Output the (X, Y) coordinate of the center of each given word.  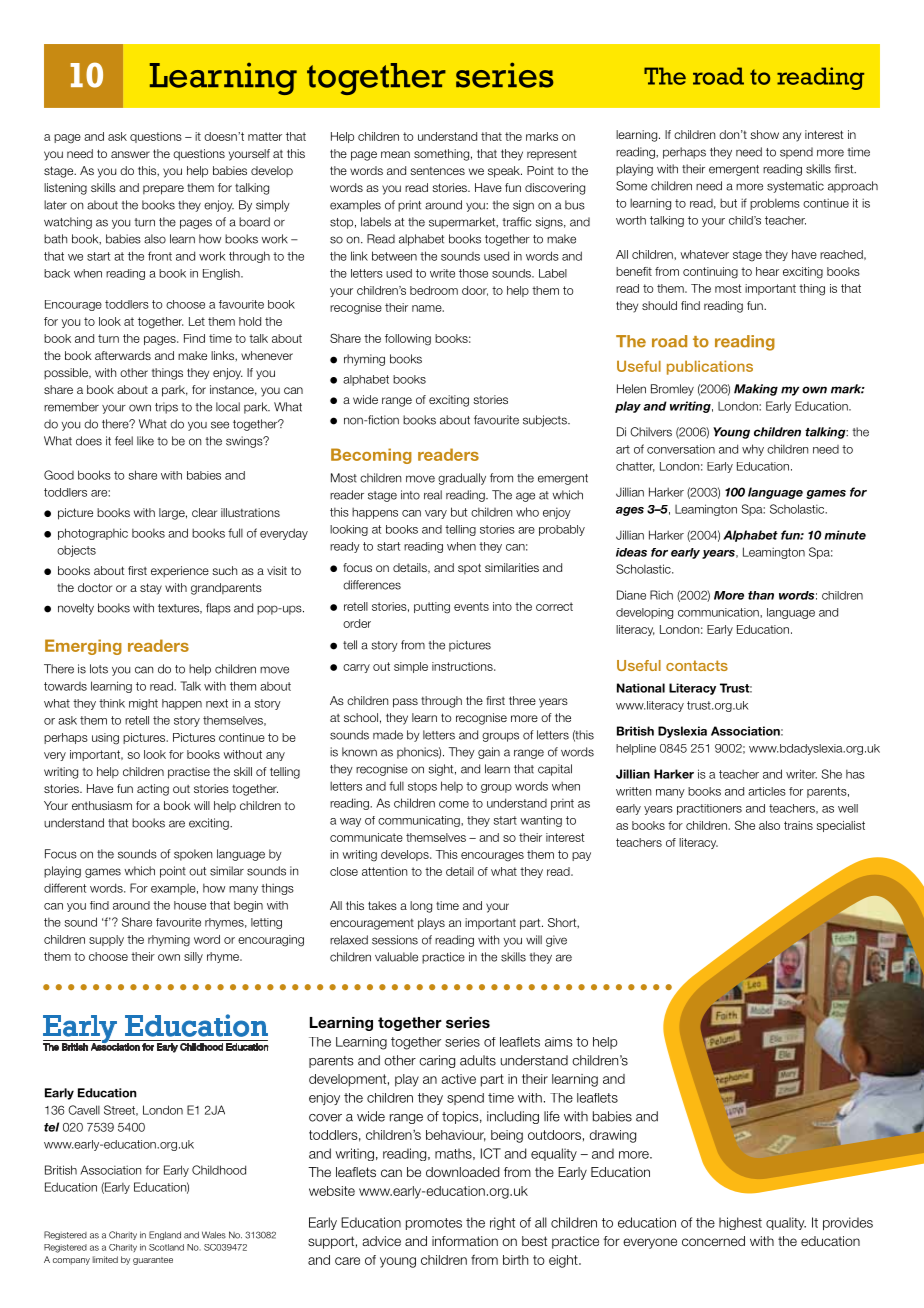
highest (740, 1223)
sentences (437, 171)
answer (130, 154)
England (165, 1235)
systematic (795, 187)
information (465, 1241)
